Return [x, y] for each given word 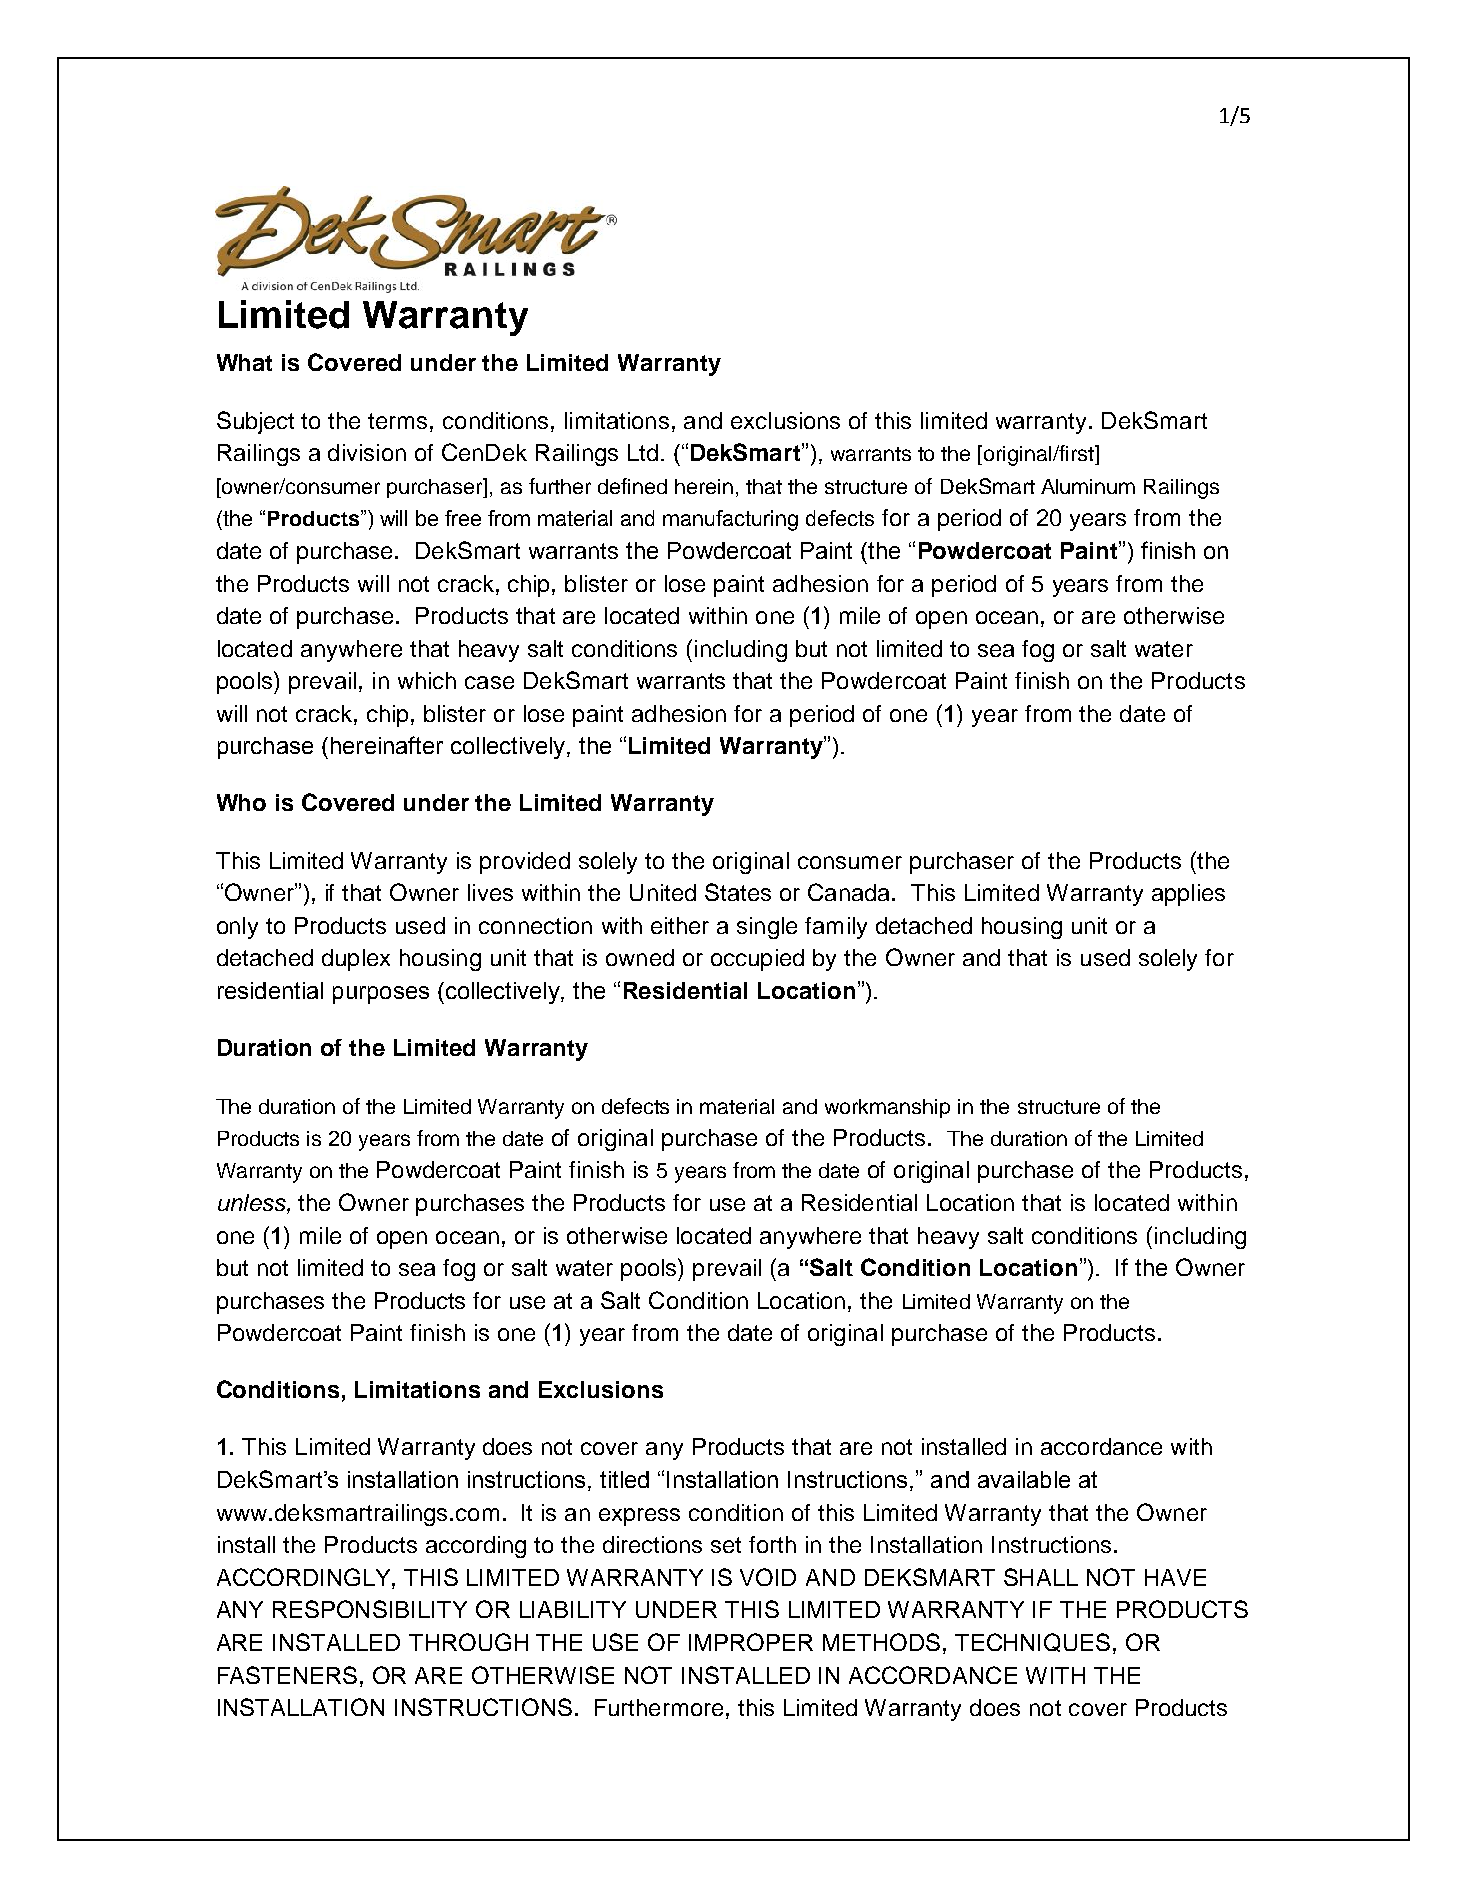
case [489, 682]
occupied [757, 960]
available [1024, 1479]
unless [253, 1202]
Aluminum [1088, 486]
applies [1188, 895]
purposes [381, 995]
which [427, 680]
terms [399, 421]
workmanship [887, 1108]
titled [624, 1479]
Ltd [643, 452]
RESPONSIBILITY [370, 1609]
